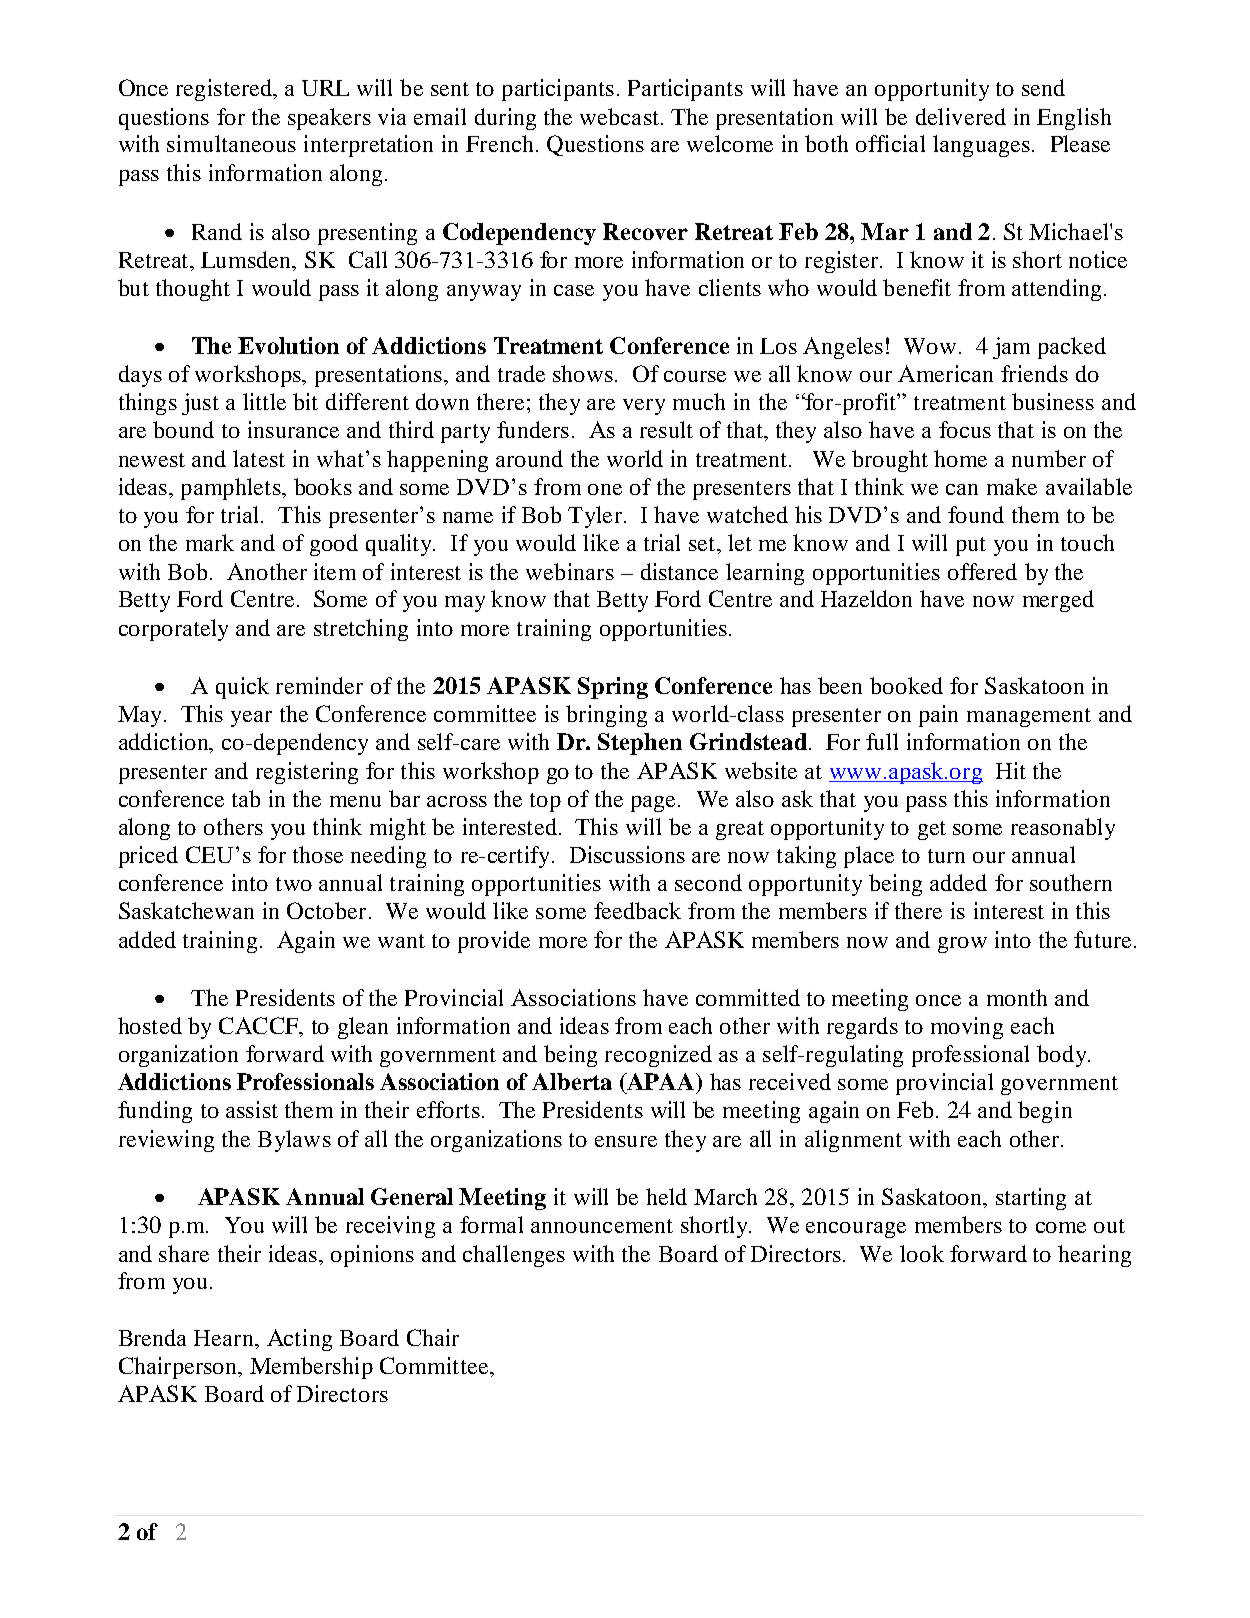  Describe the element at coordinates (644, 407) in the screenshot. I see `very` at that location.
